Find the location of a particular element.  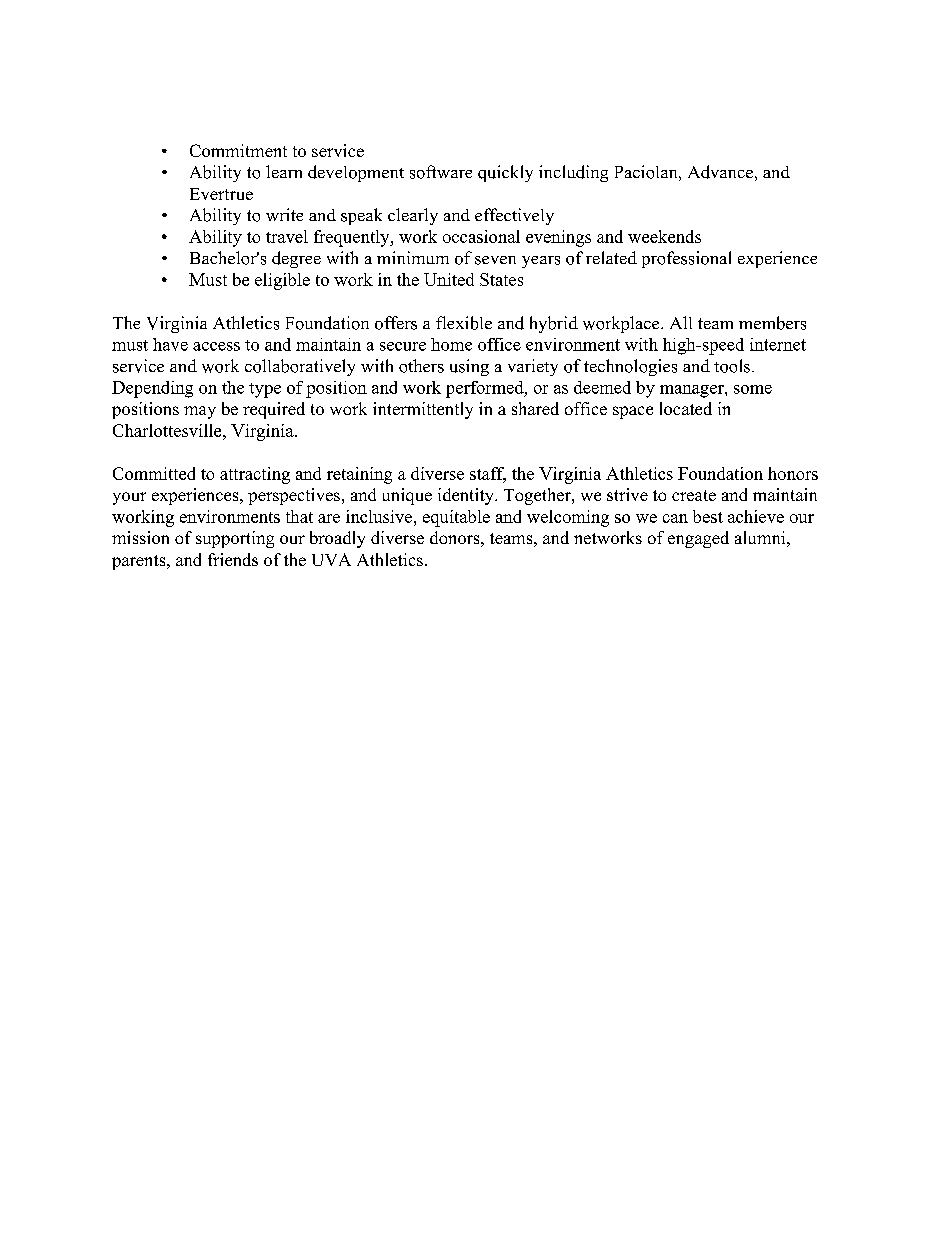

access is located at coordinates (216, 346).
